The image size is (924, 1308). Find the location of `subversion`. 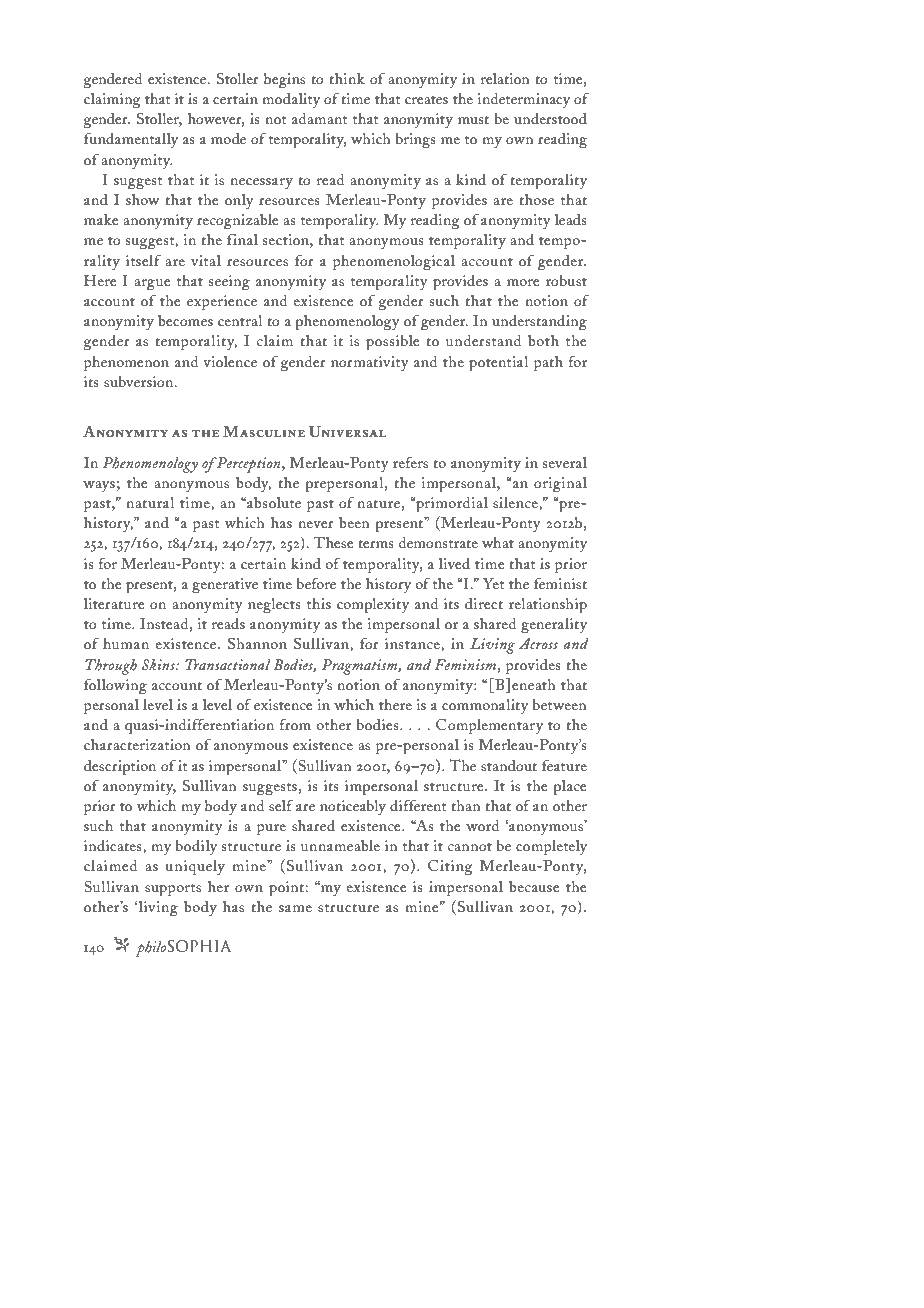

subversion is located at coordinates (140, 381).
